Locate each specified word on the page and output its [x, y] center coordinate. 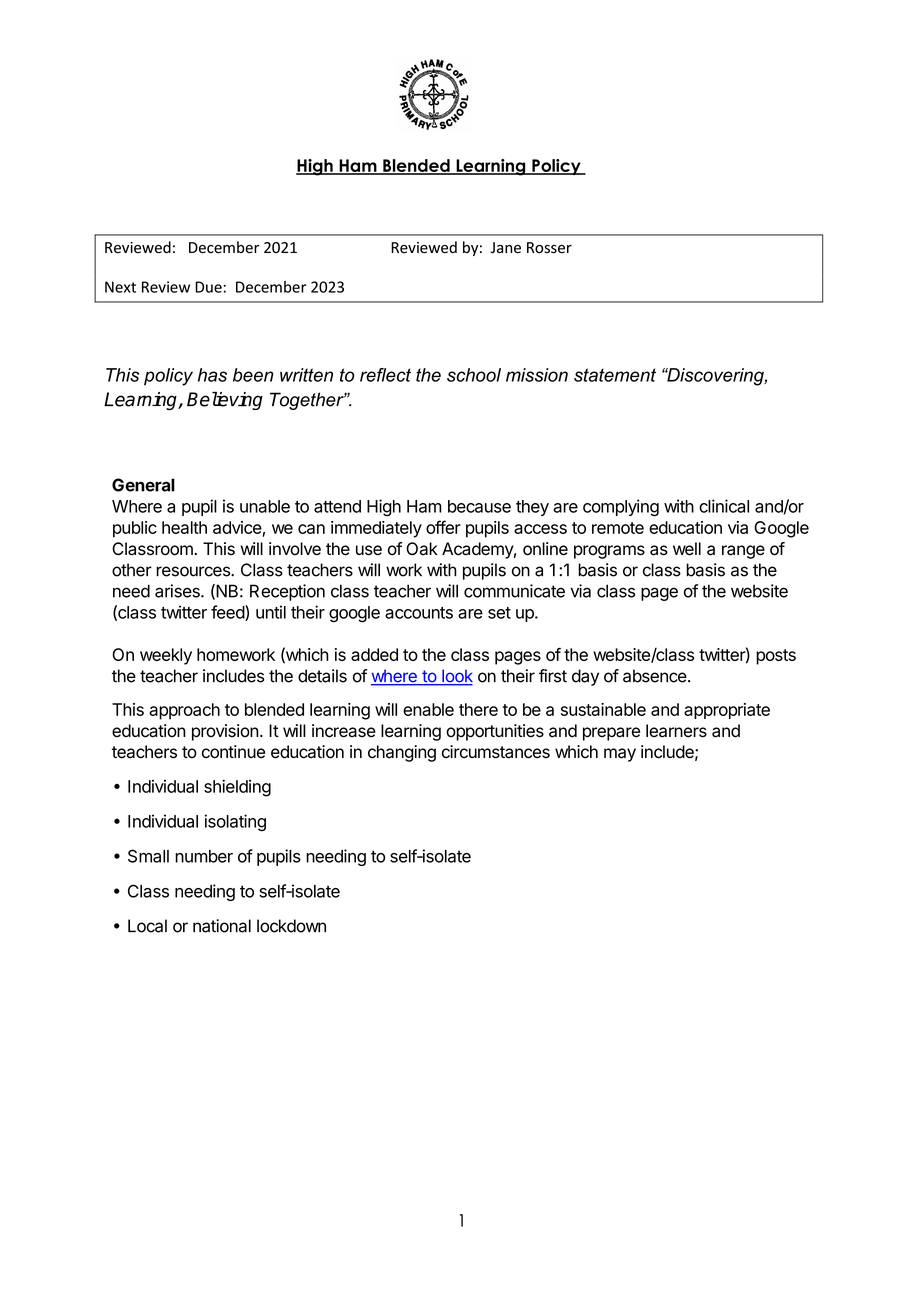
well [687, 549]
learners [676, 731]
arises [178, 591]
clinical [724, 506]
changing [402, 753]
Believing [225, 401]
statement [615, 375]
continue [233, 752]
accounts [419, 613]
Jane [506, 248]
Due [208, 287]
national [222, 926]
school [474, 375]
